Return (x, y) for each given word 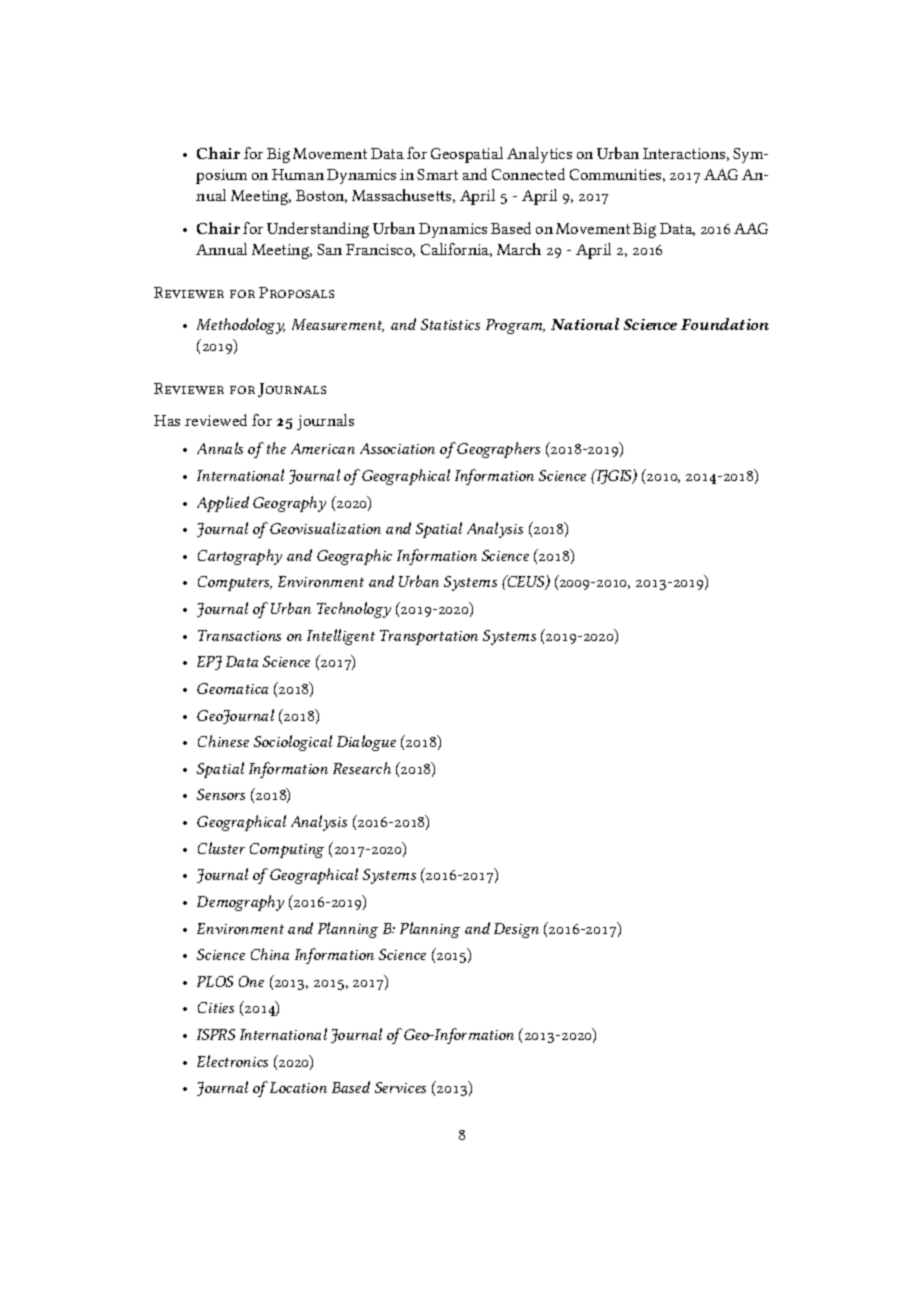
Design (516, 930)
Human (298, 174)
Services (400, 1087)
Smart (437, 174)
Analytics (539, 155)
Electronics (232, 1061)
